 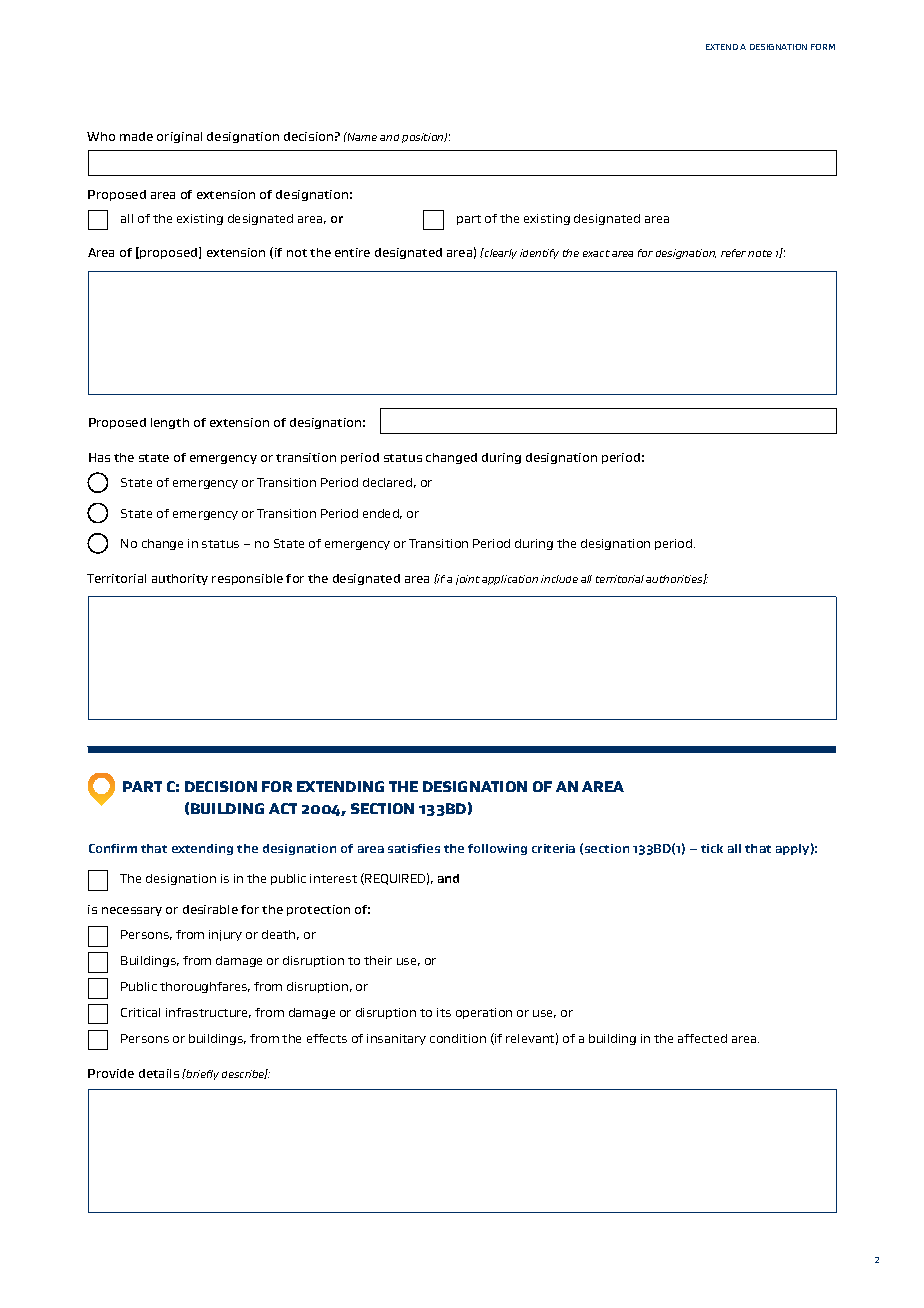 What do you see at coordinates (458, 1038) in the screenshot?
I see `condition` at bounding box center [458, 1038].
